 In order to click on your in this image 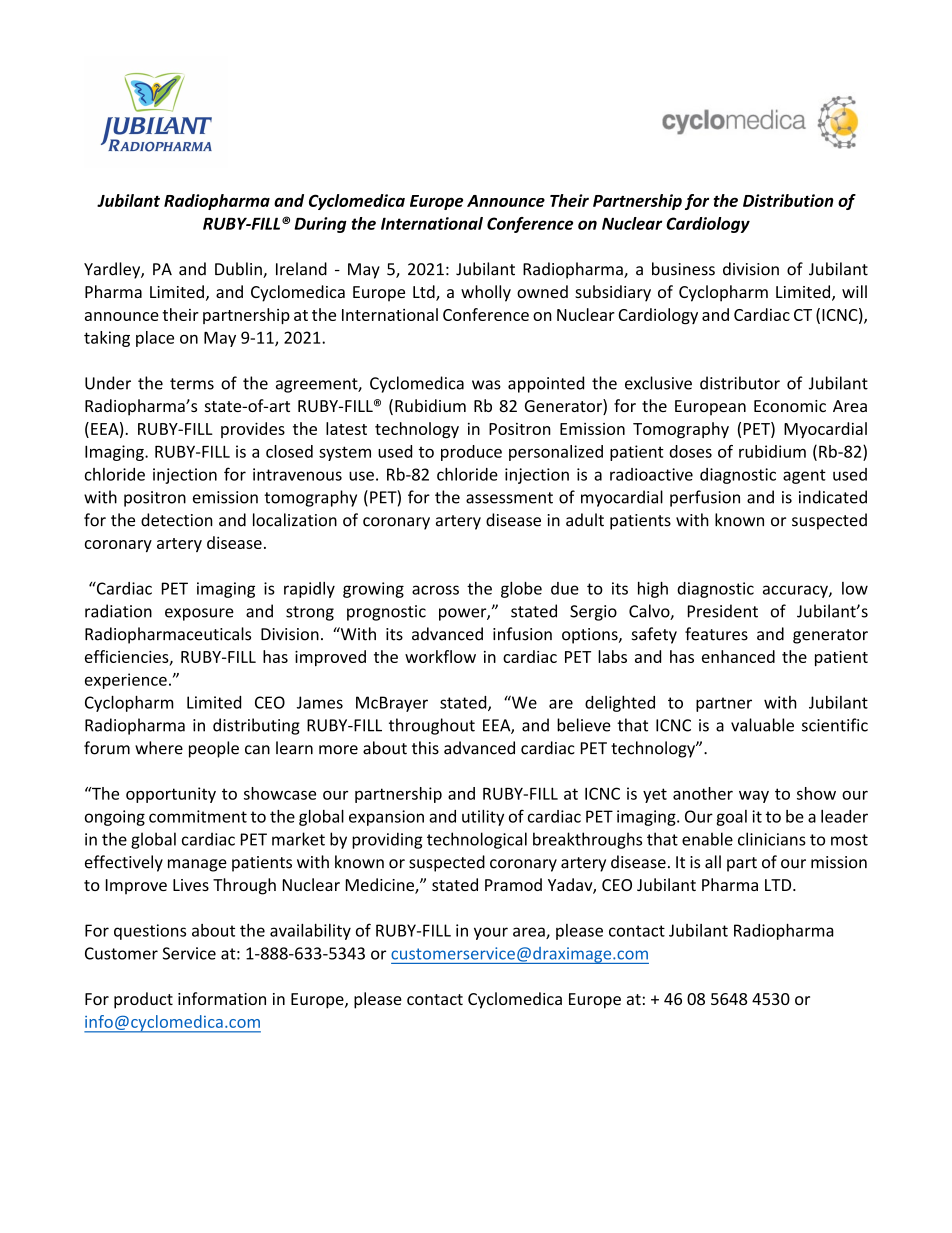, I will do `click(491, 933)`.
